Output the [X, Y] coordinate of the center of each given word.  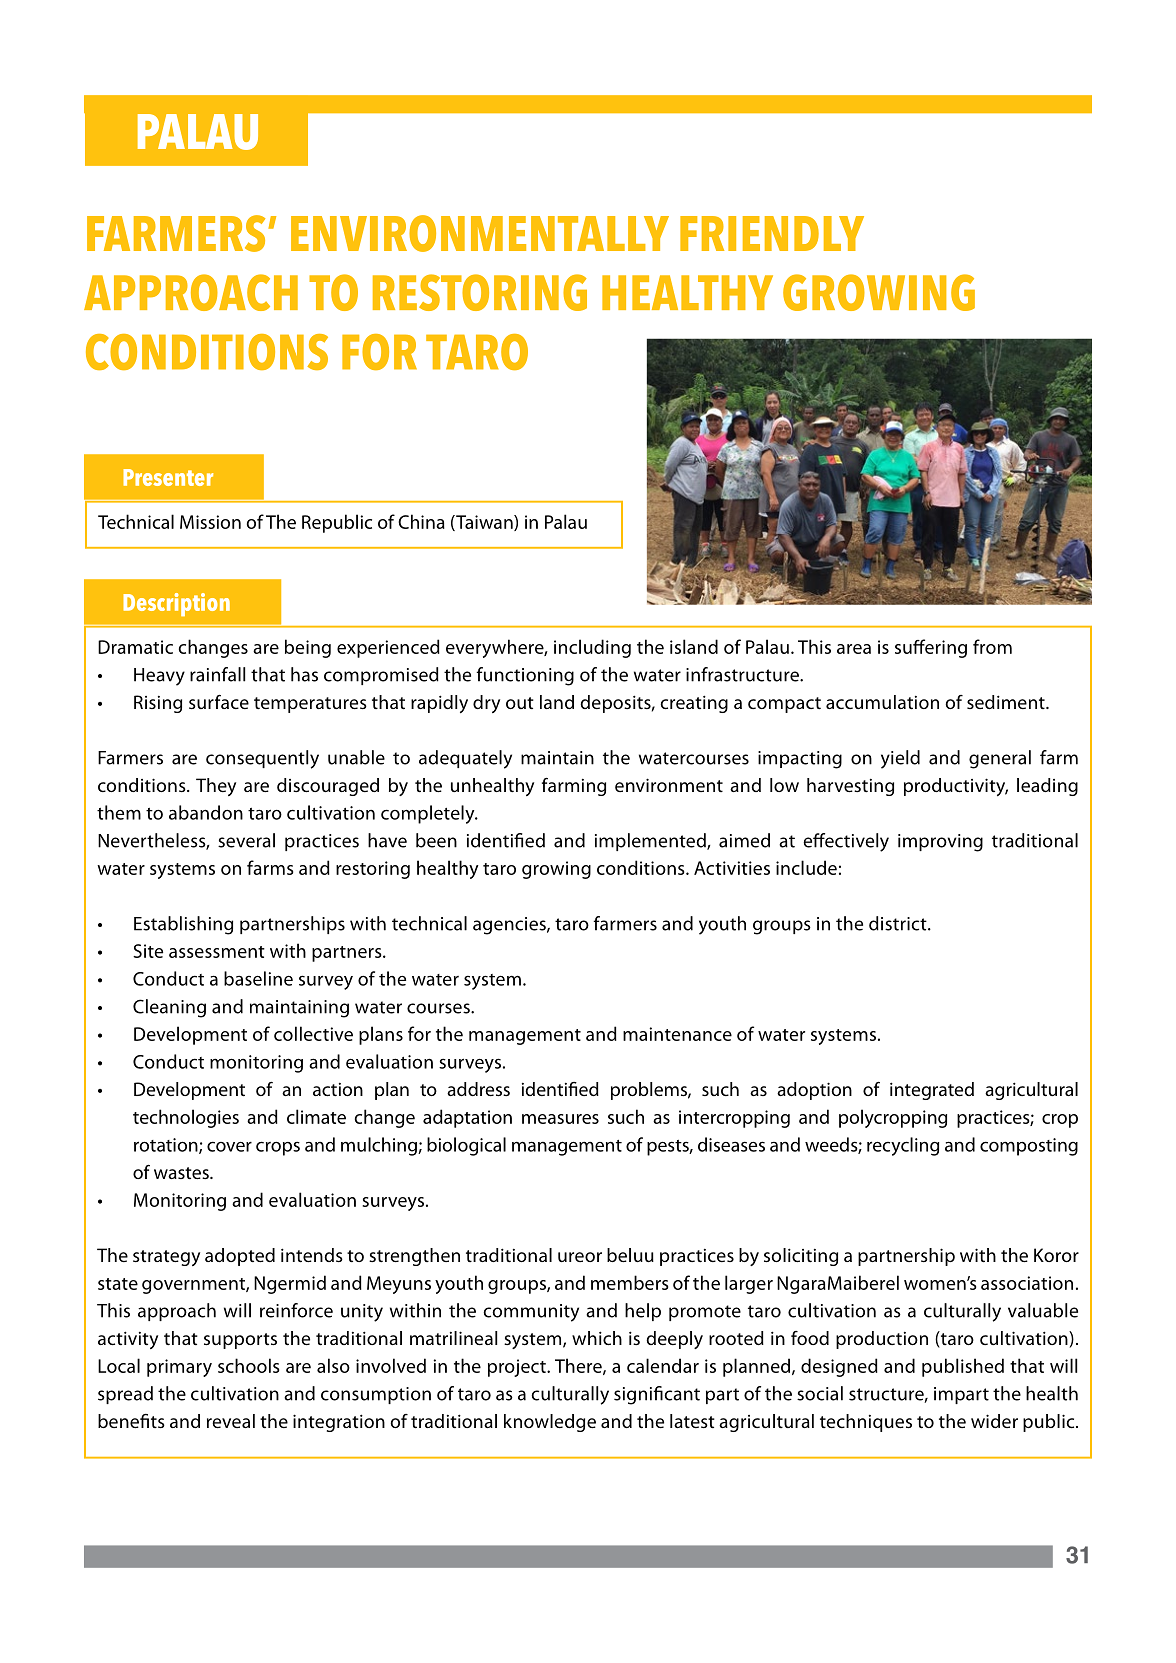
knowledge [550, 1423]
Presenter [168, 477]
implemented [651, 842]
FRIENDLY [772, 233]
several [246, 840]
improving [940, 843]
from [992, 646]
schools [248, 1365]
